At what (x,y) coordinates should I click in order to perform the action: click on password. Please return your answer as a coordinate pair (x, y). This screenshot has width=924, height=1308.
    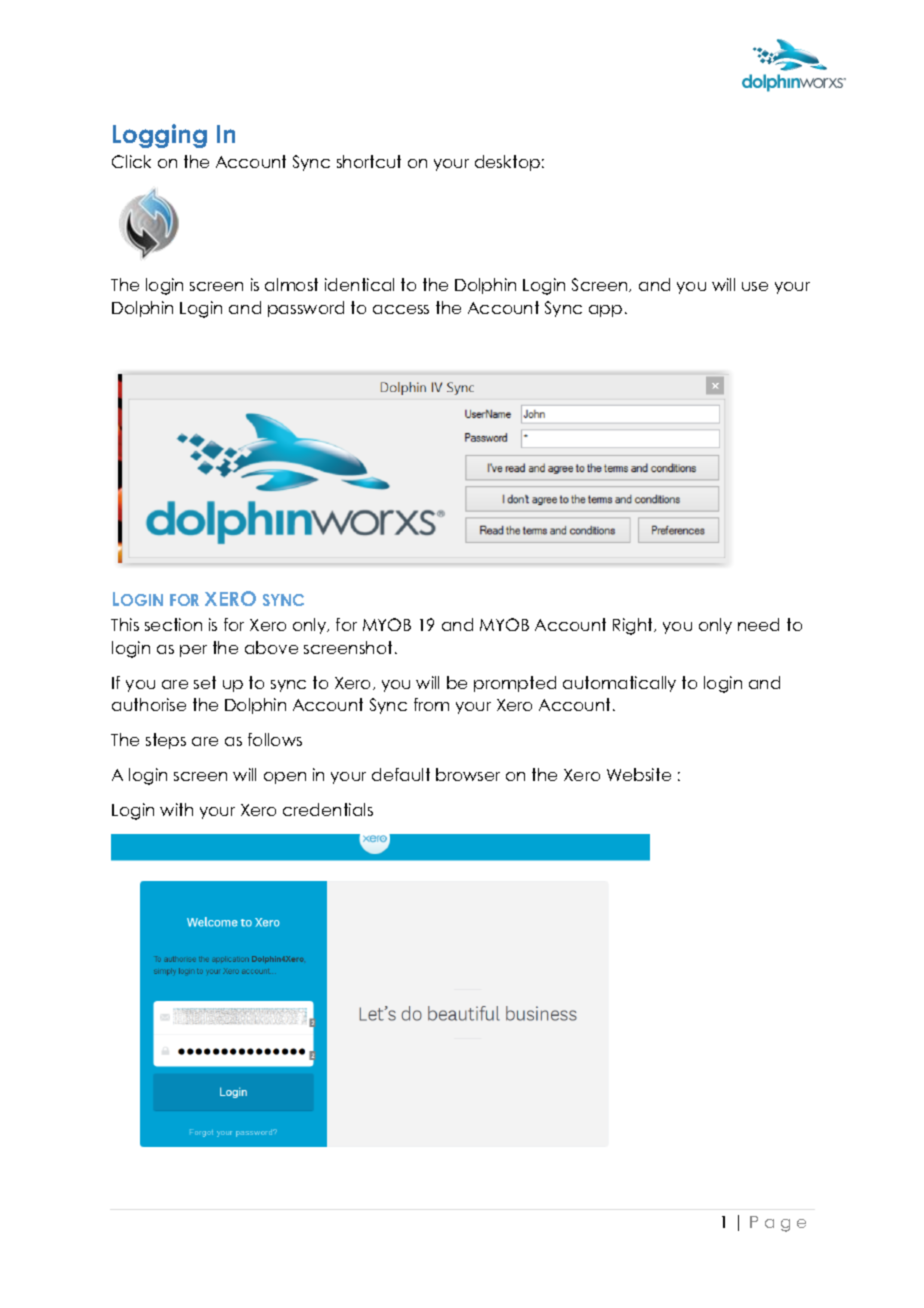
    Looking at the image, I should click on (306, 309).
